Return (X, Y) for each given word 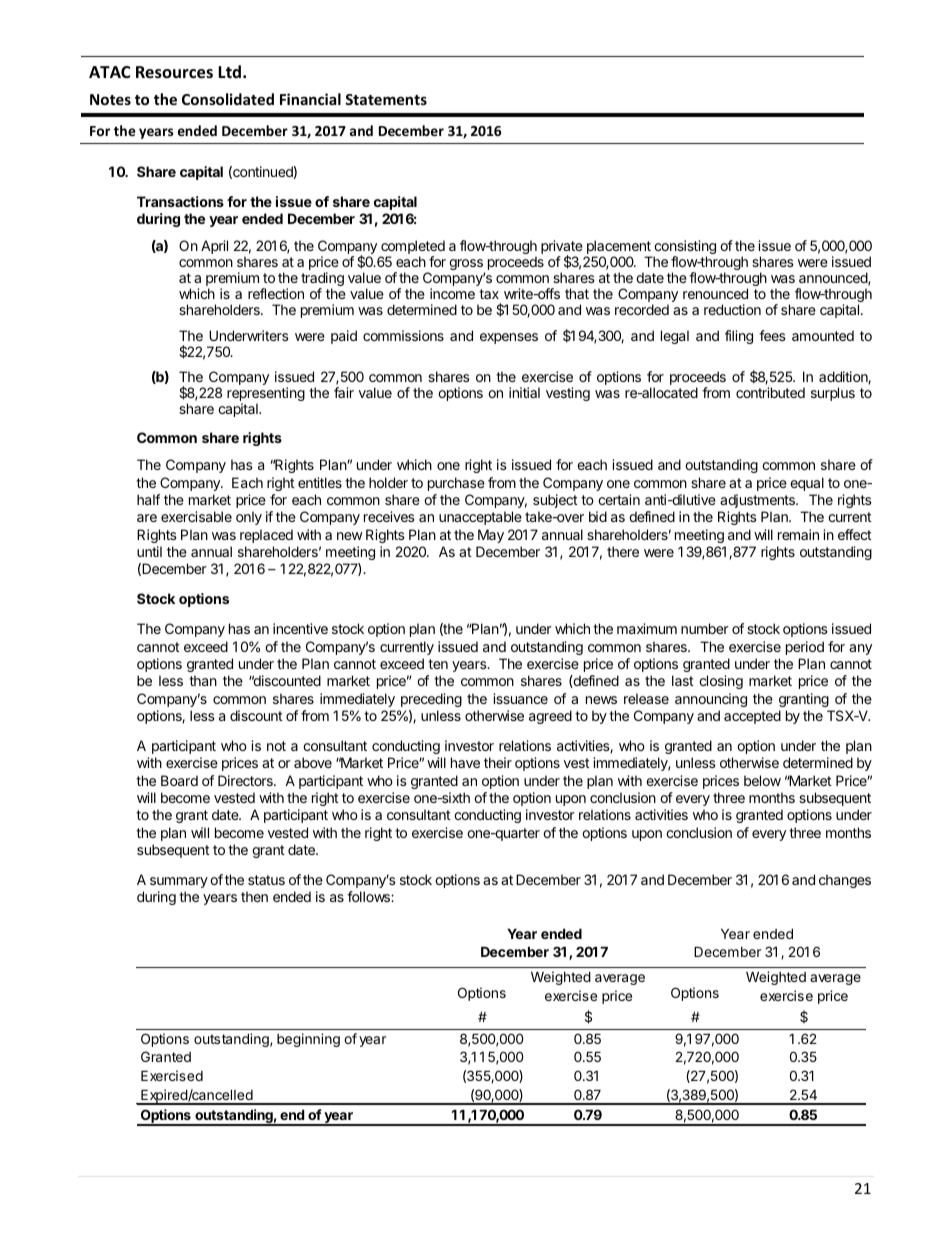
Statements (386, 99)
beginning (308, 1040)
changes (845, 881)
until (149, 551)
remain (798, 534)
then (254, 896)
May (491, 536)
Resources (174, 72)
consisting (685, 248)
